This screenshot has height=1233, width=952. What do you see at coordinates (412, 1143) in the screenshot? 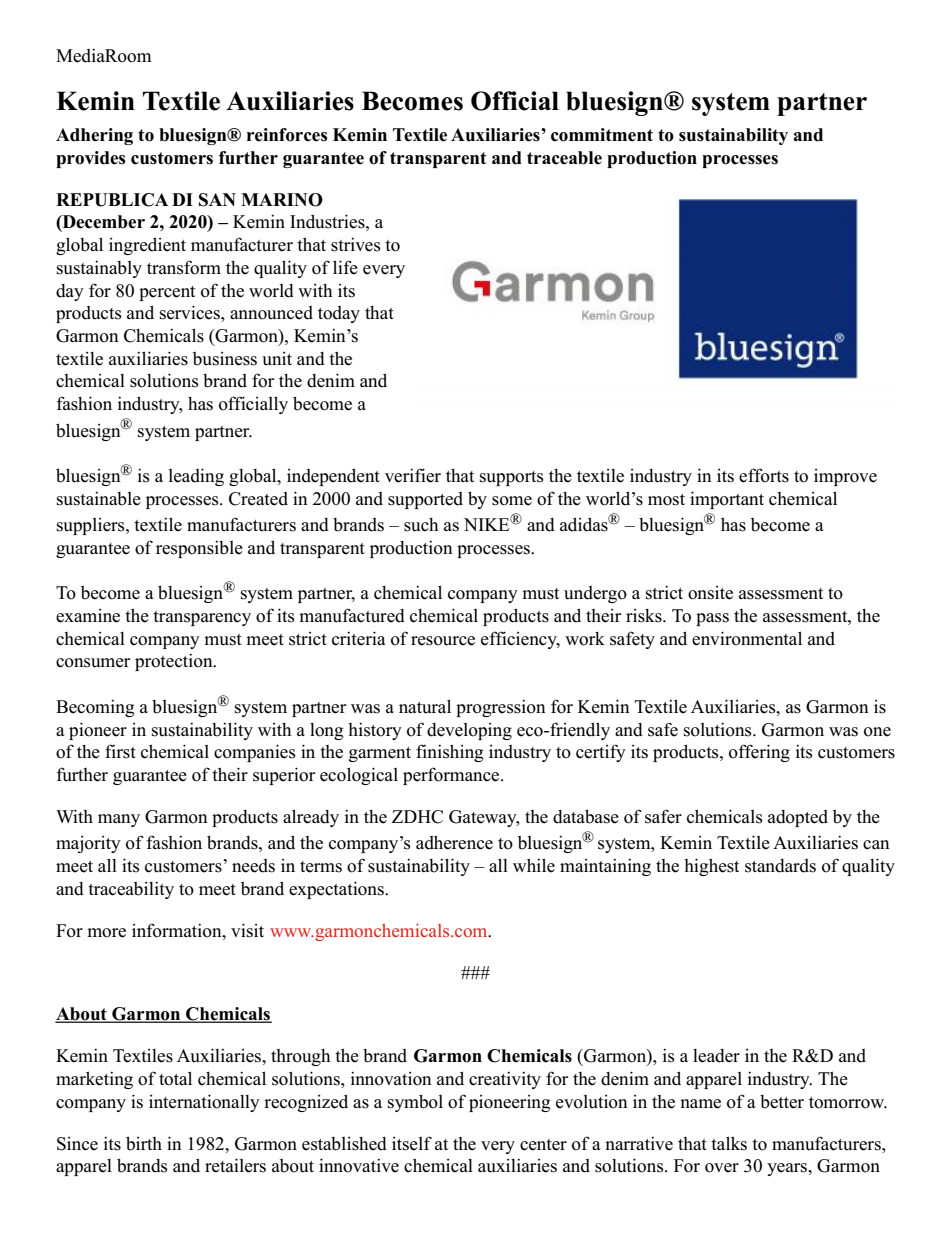
I see `itself` at bounding box center [412, 1143].
